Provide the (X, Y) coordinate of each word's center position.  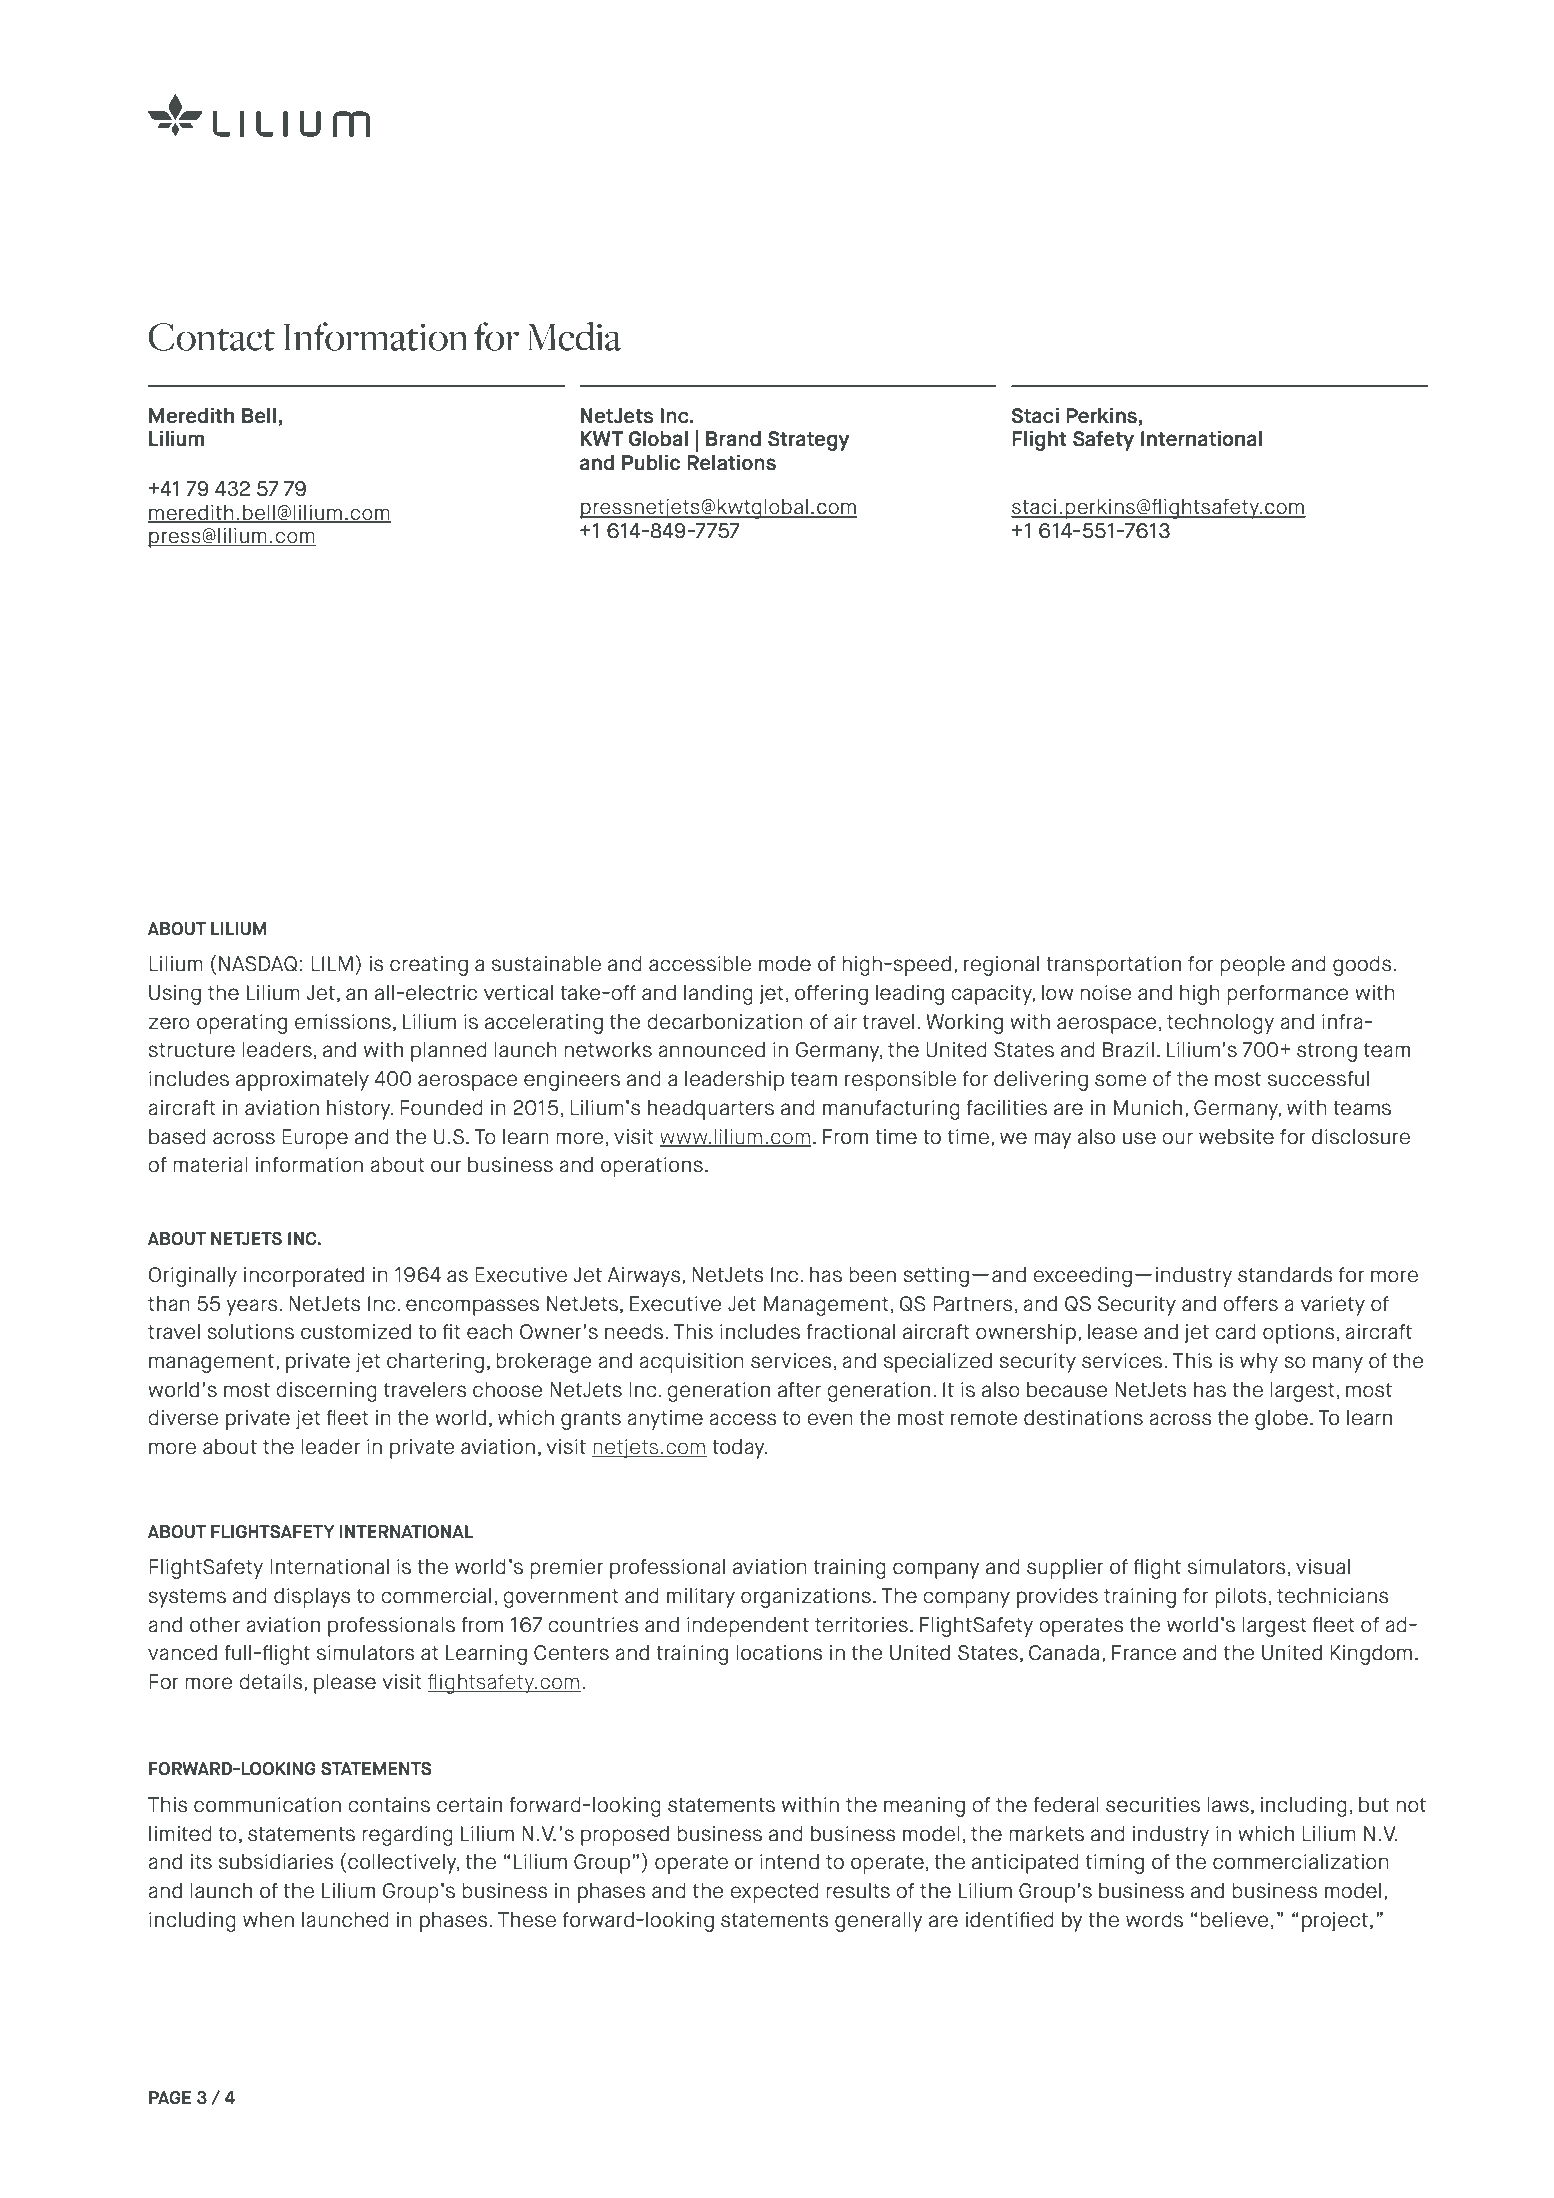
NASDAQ (258, 964)
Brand (733, 438)
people (1252, 965)
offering (831, 995)
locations (779, 1652)
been (872, 1274)
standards (1285, 1274)
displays (312, 1597)
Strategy (809, 441)
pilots (1240, 1597)
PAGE (170, 2098)
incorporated (304, 1276)
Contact (211, 337)
